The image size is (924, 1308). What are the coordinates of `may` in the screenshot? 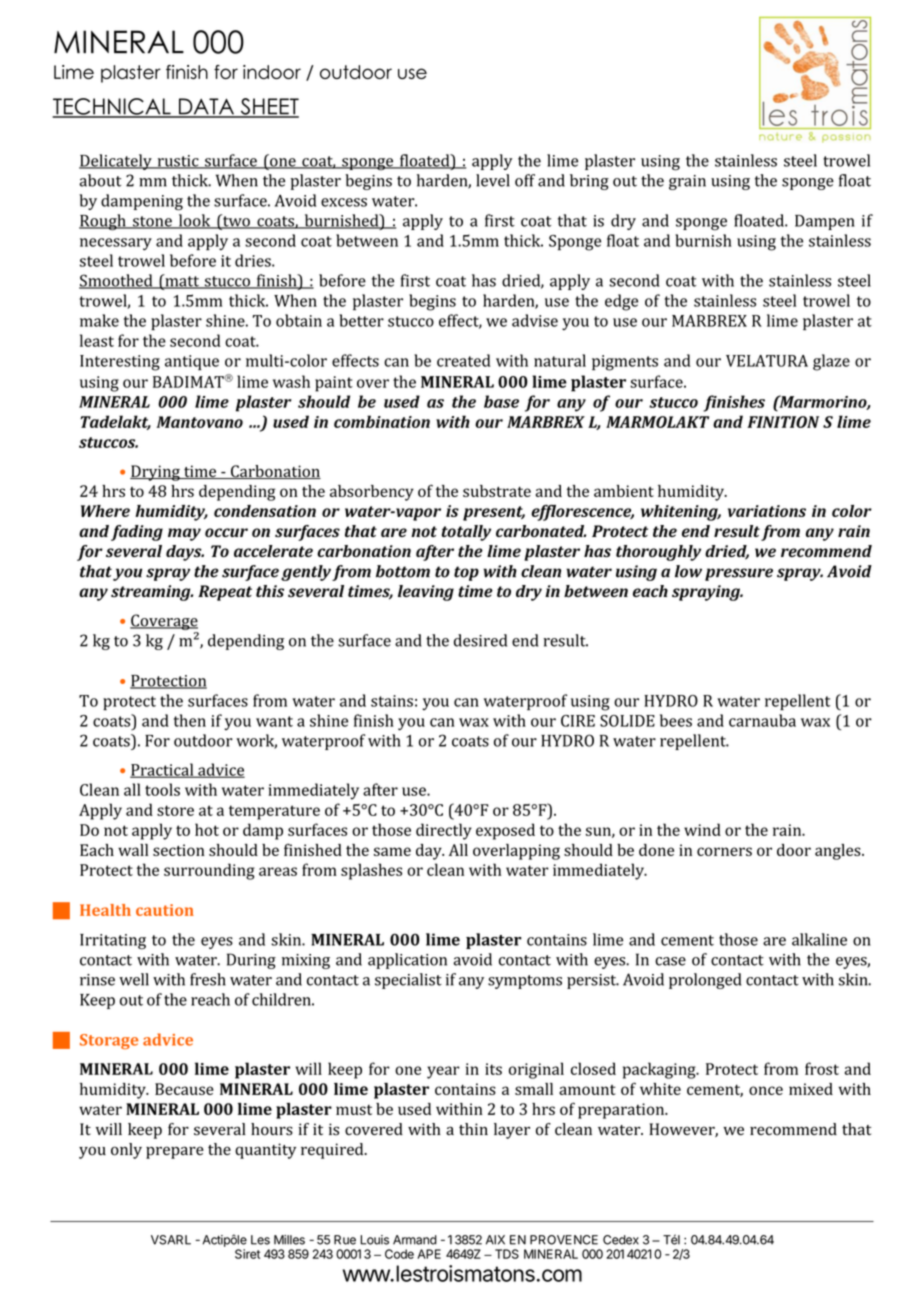 It's located at (184, 534).
